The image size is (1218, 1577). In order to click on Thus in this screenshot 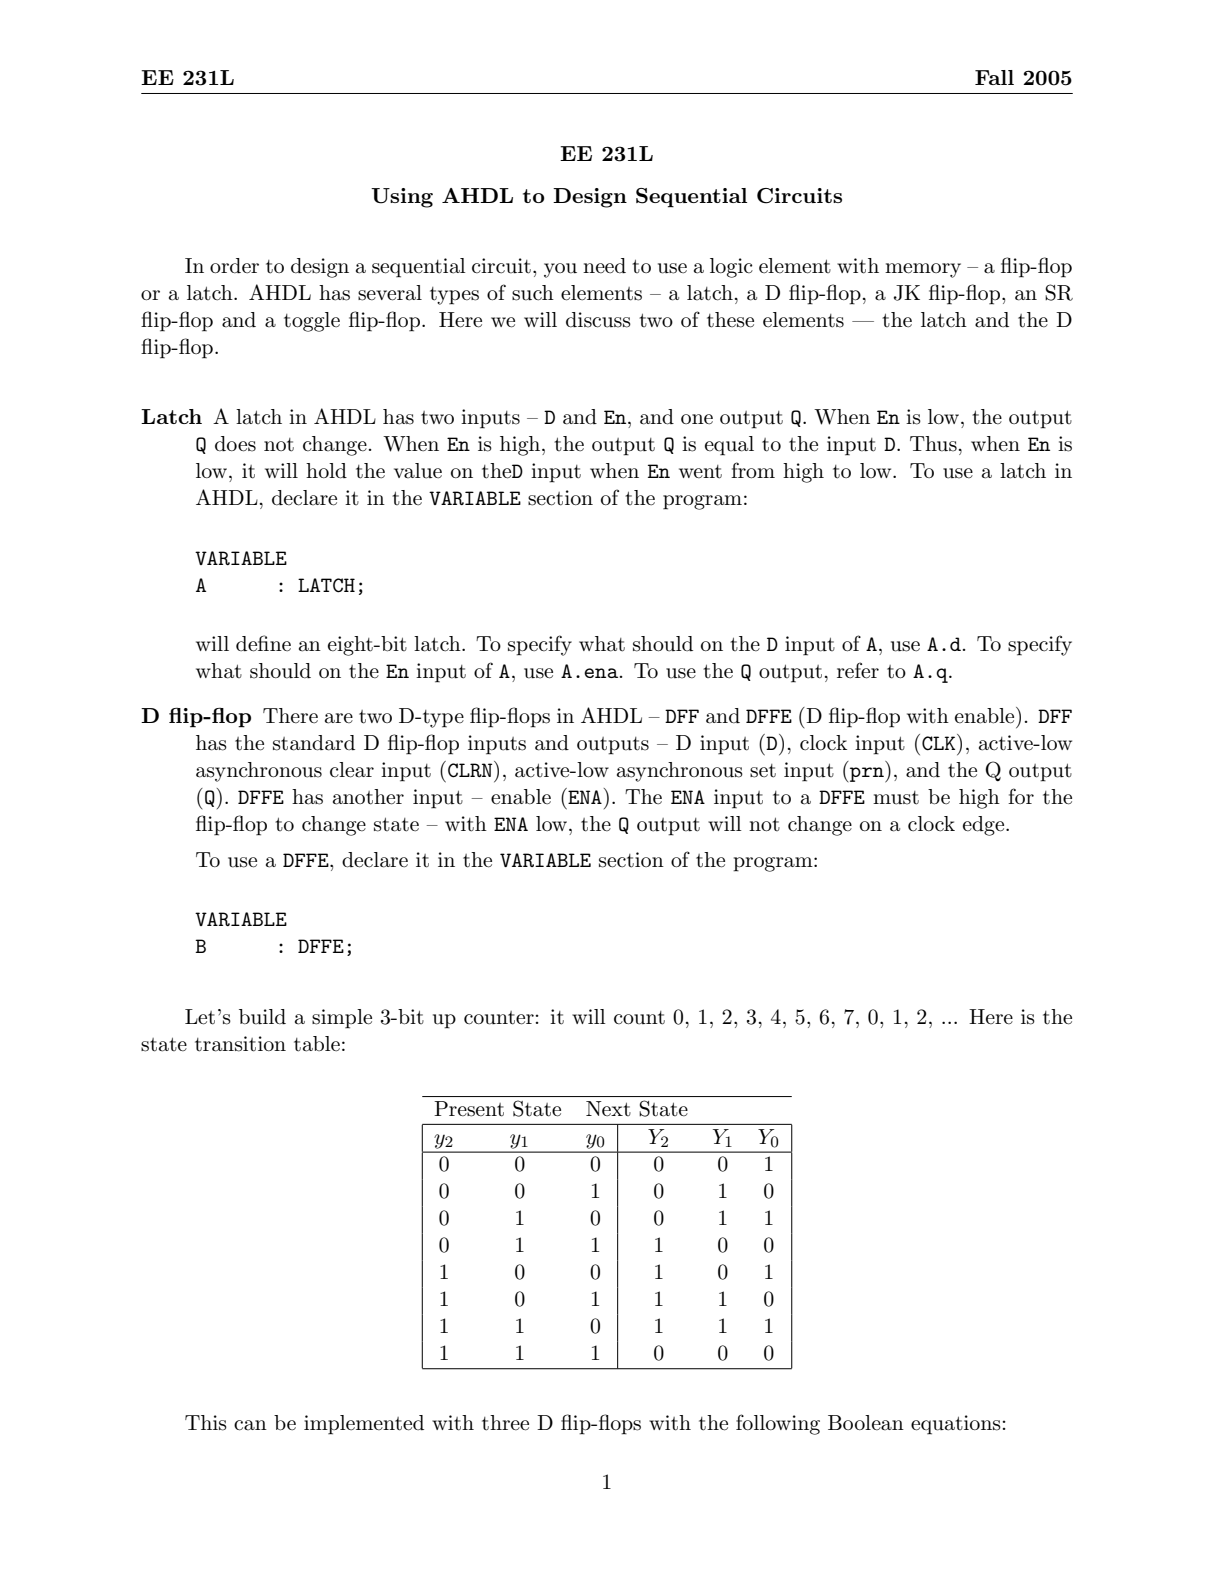, I will do `click(933, 444)`.
